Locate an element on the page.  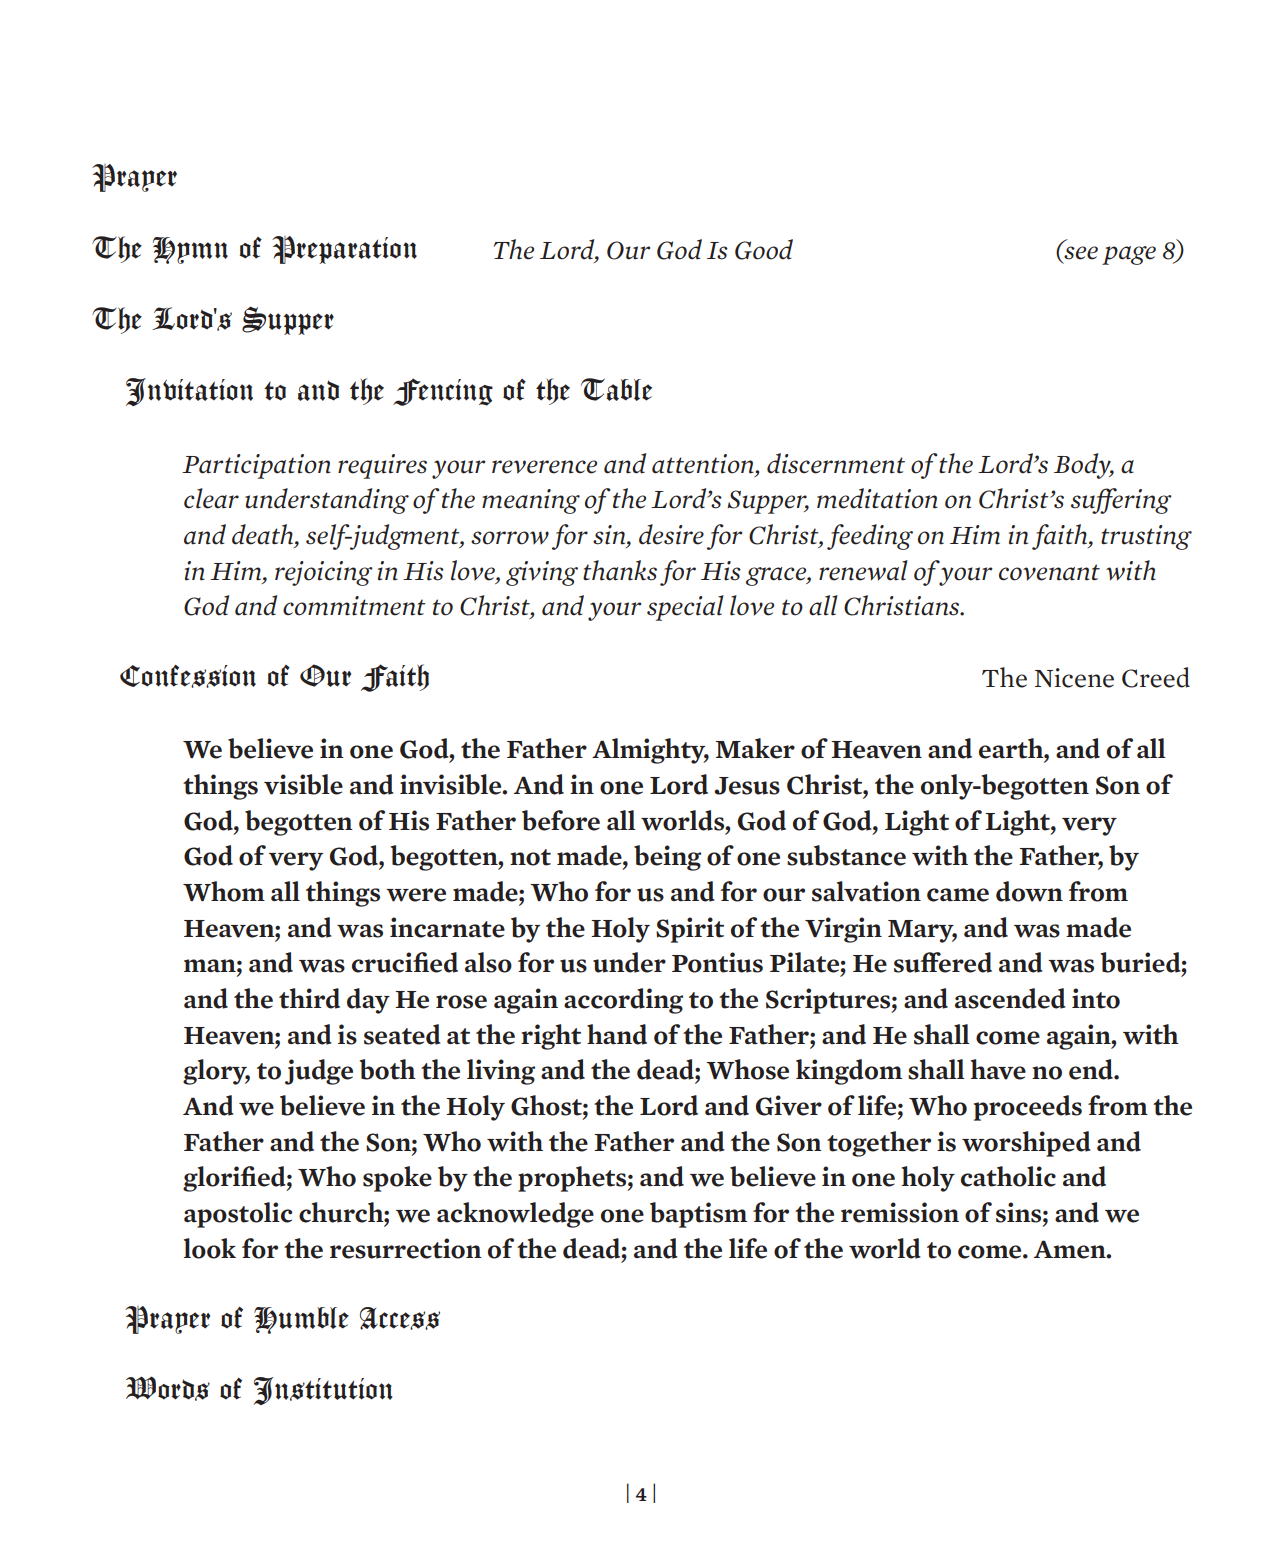
according is located at coordinates (623, 1001).
